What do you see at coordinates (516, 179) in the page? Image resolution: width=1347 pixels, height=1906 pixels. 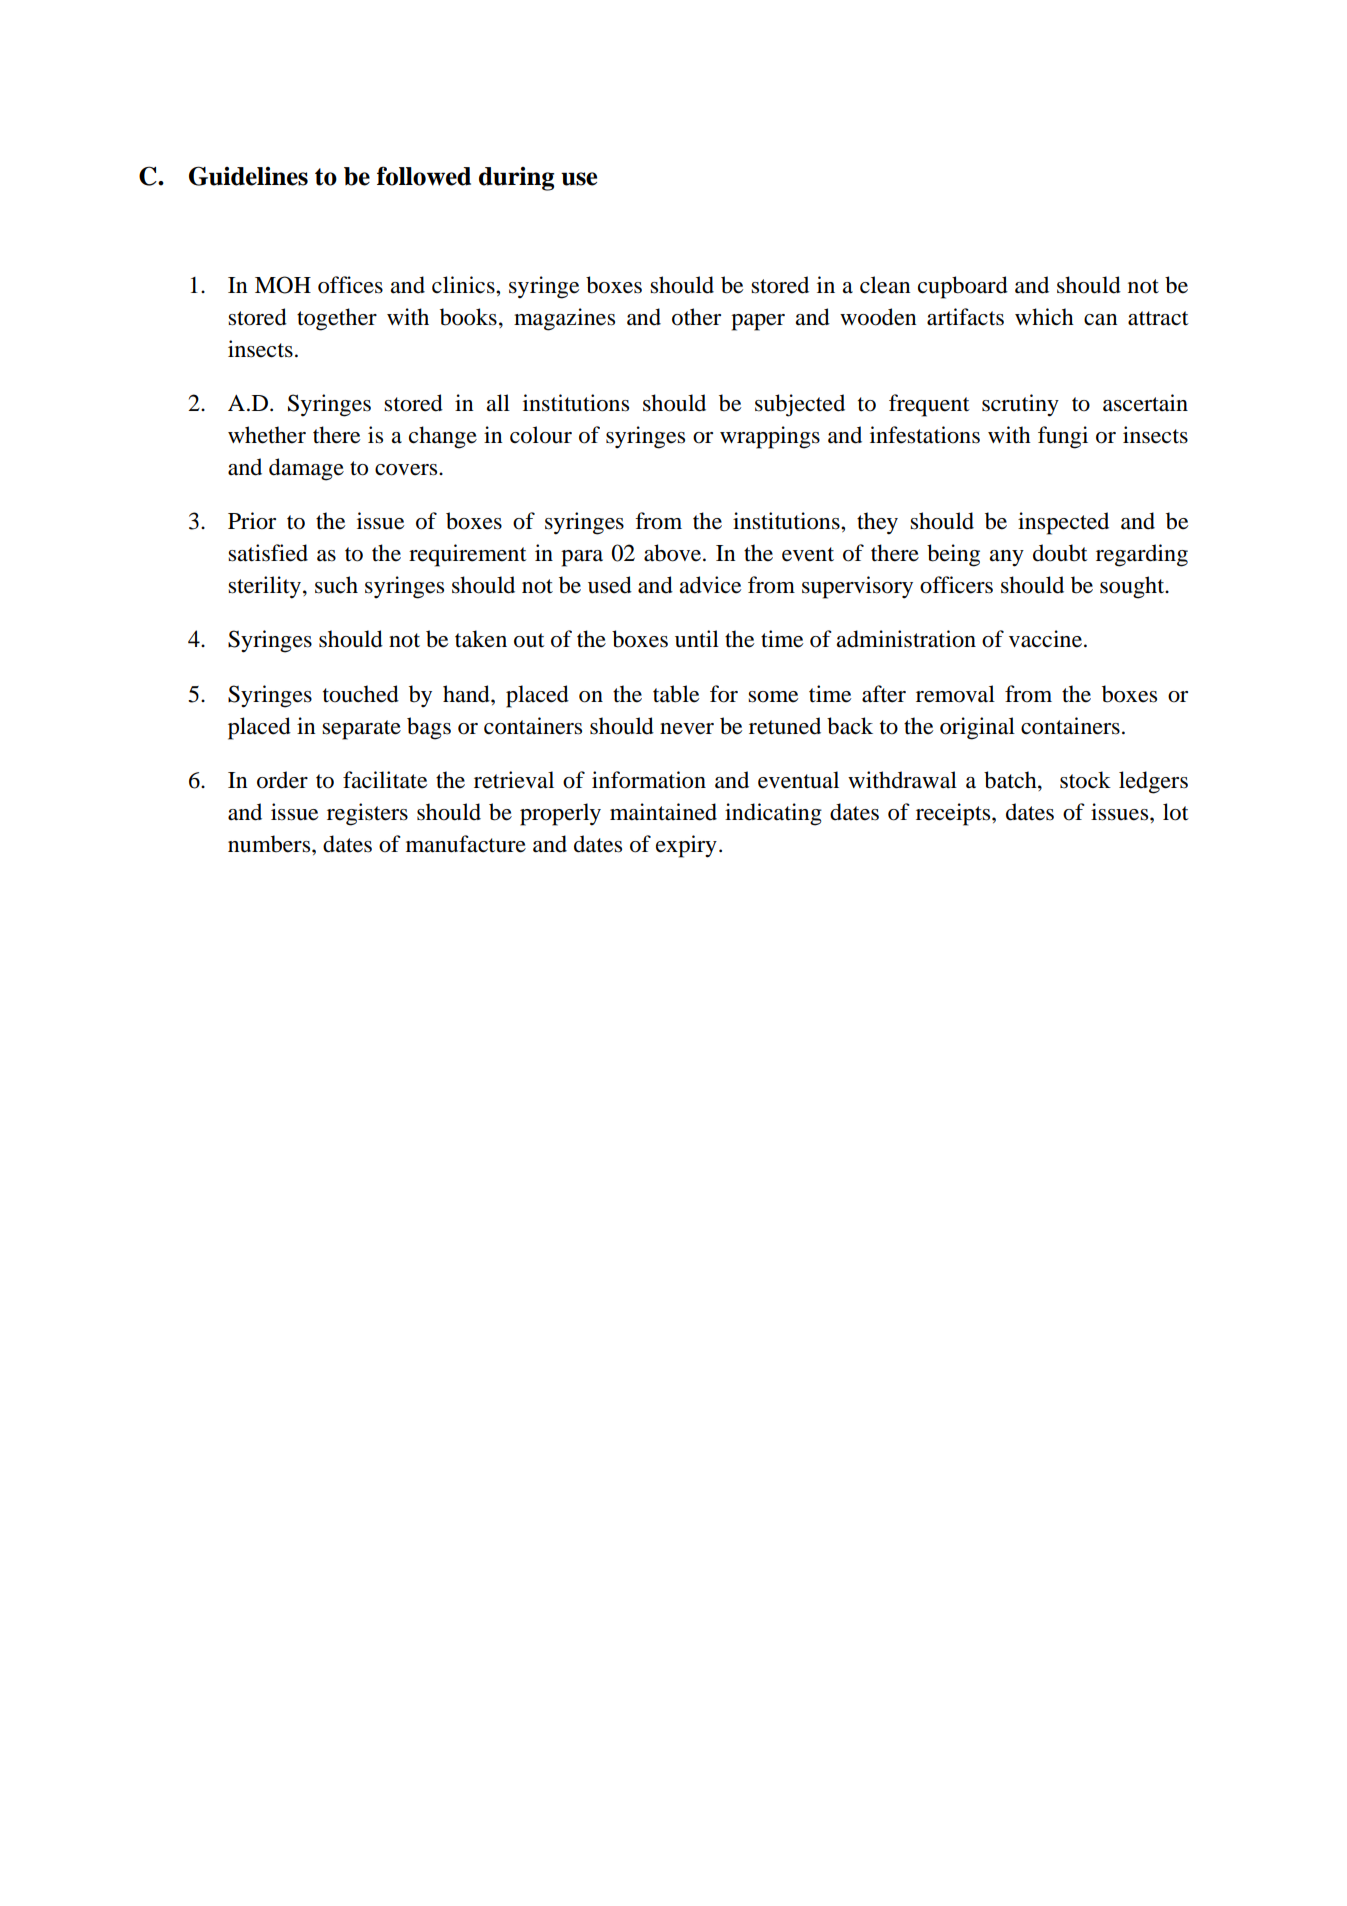 I see `during` at bounding box center [516, 179].
